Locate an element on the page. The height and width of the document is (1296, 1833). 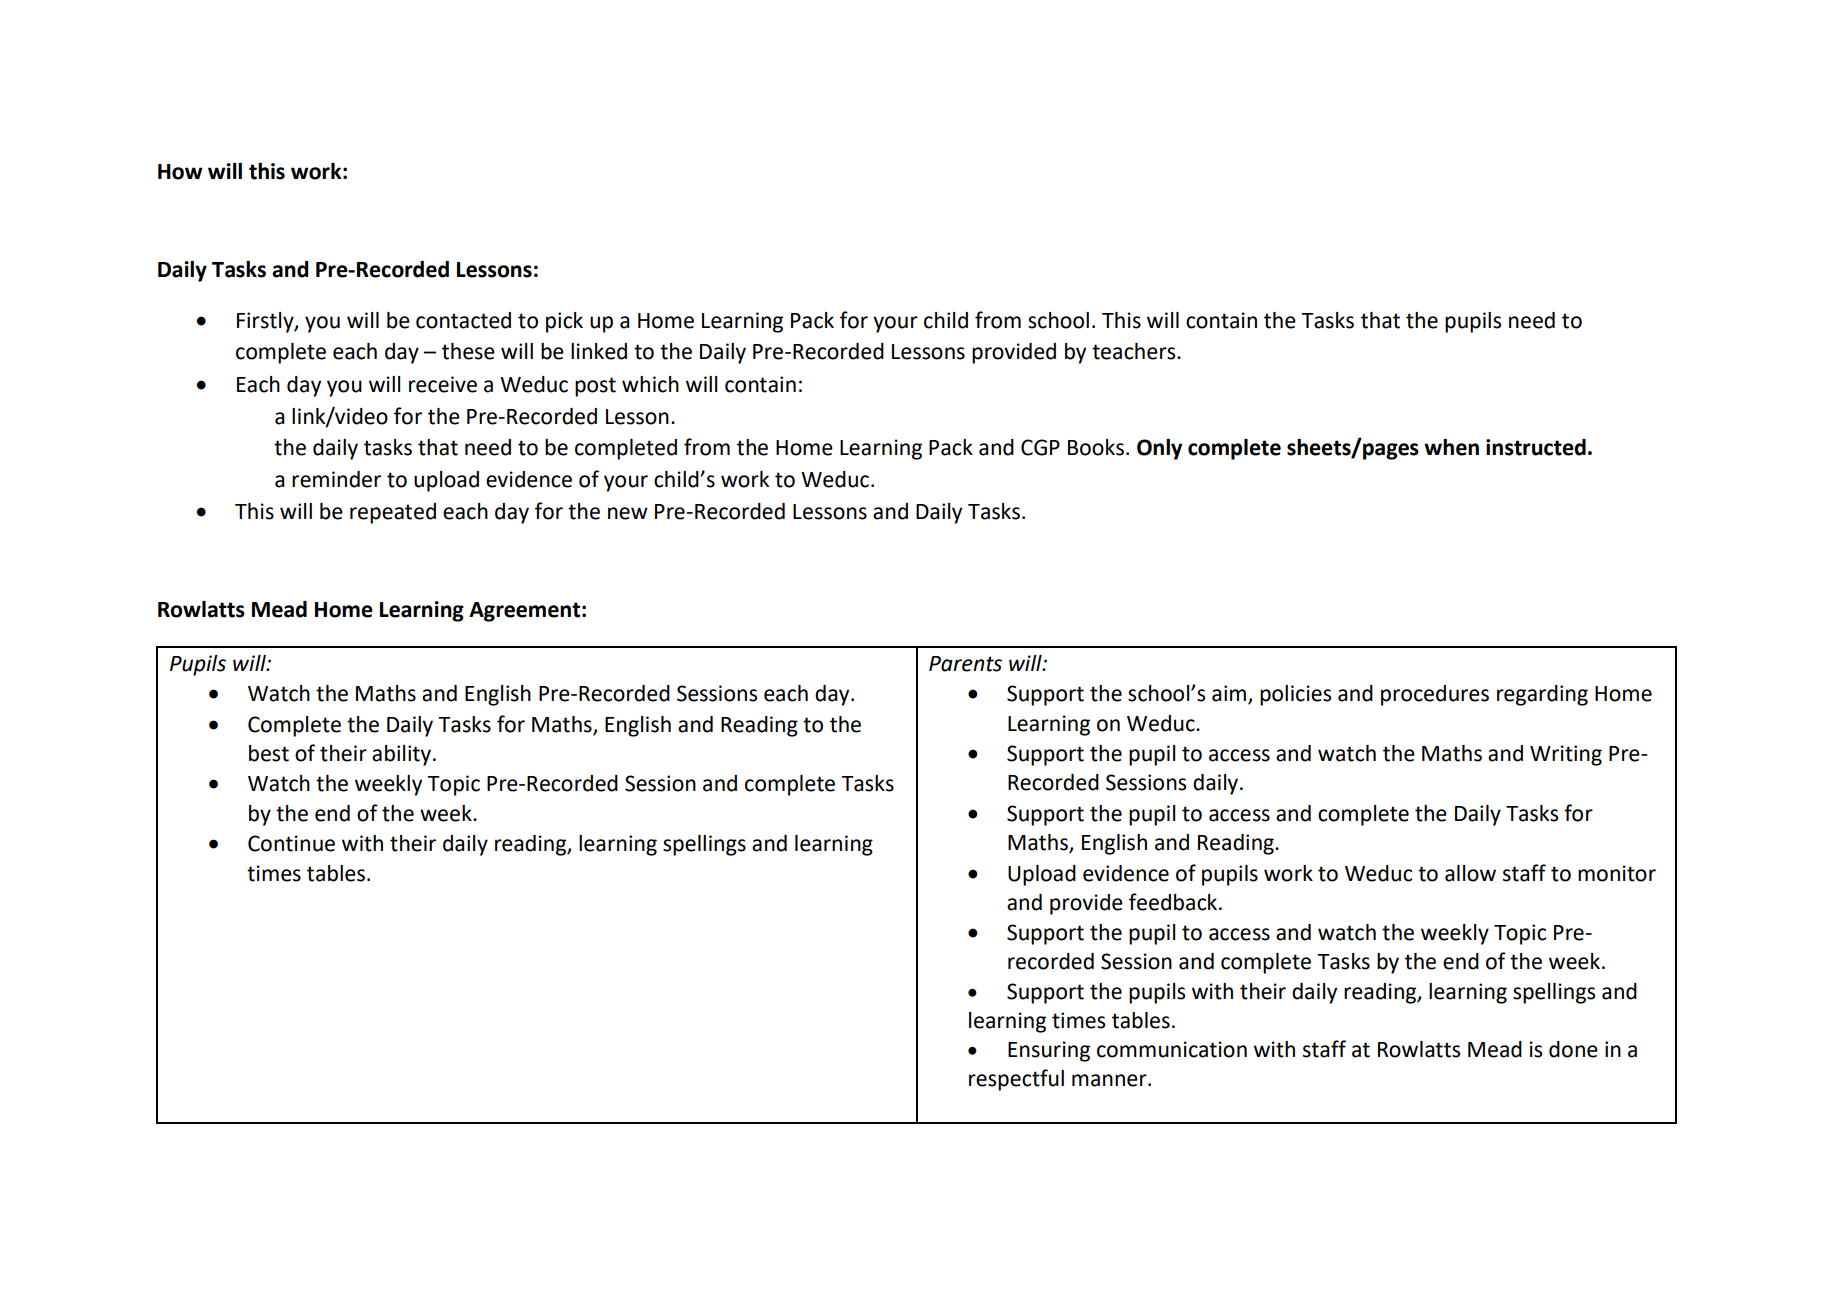
feedback is located at coordinates (1174, 902).
